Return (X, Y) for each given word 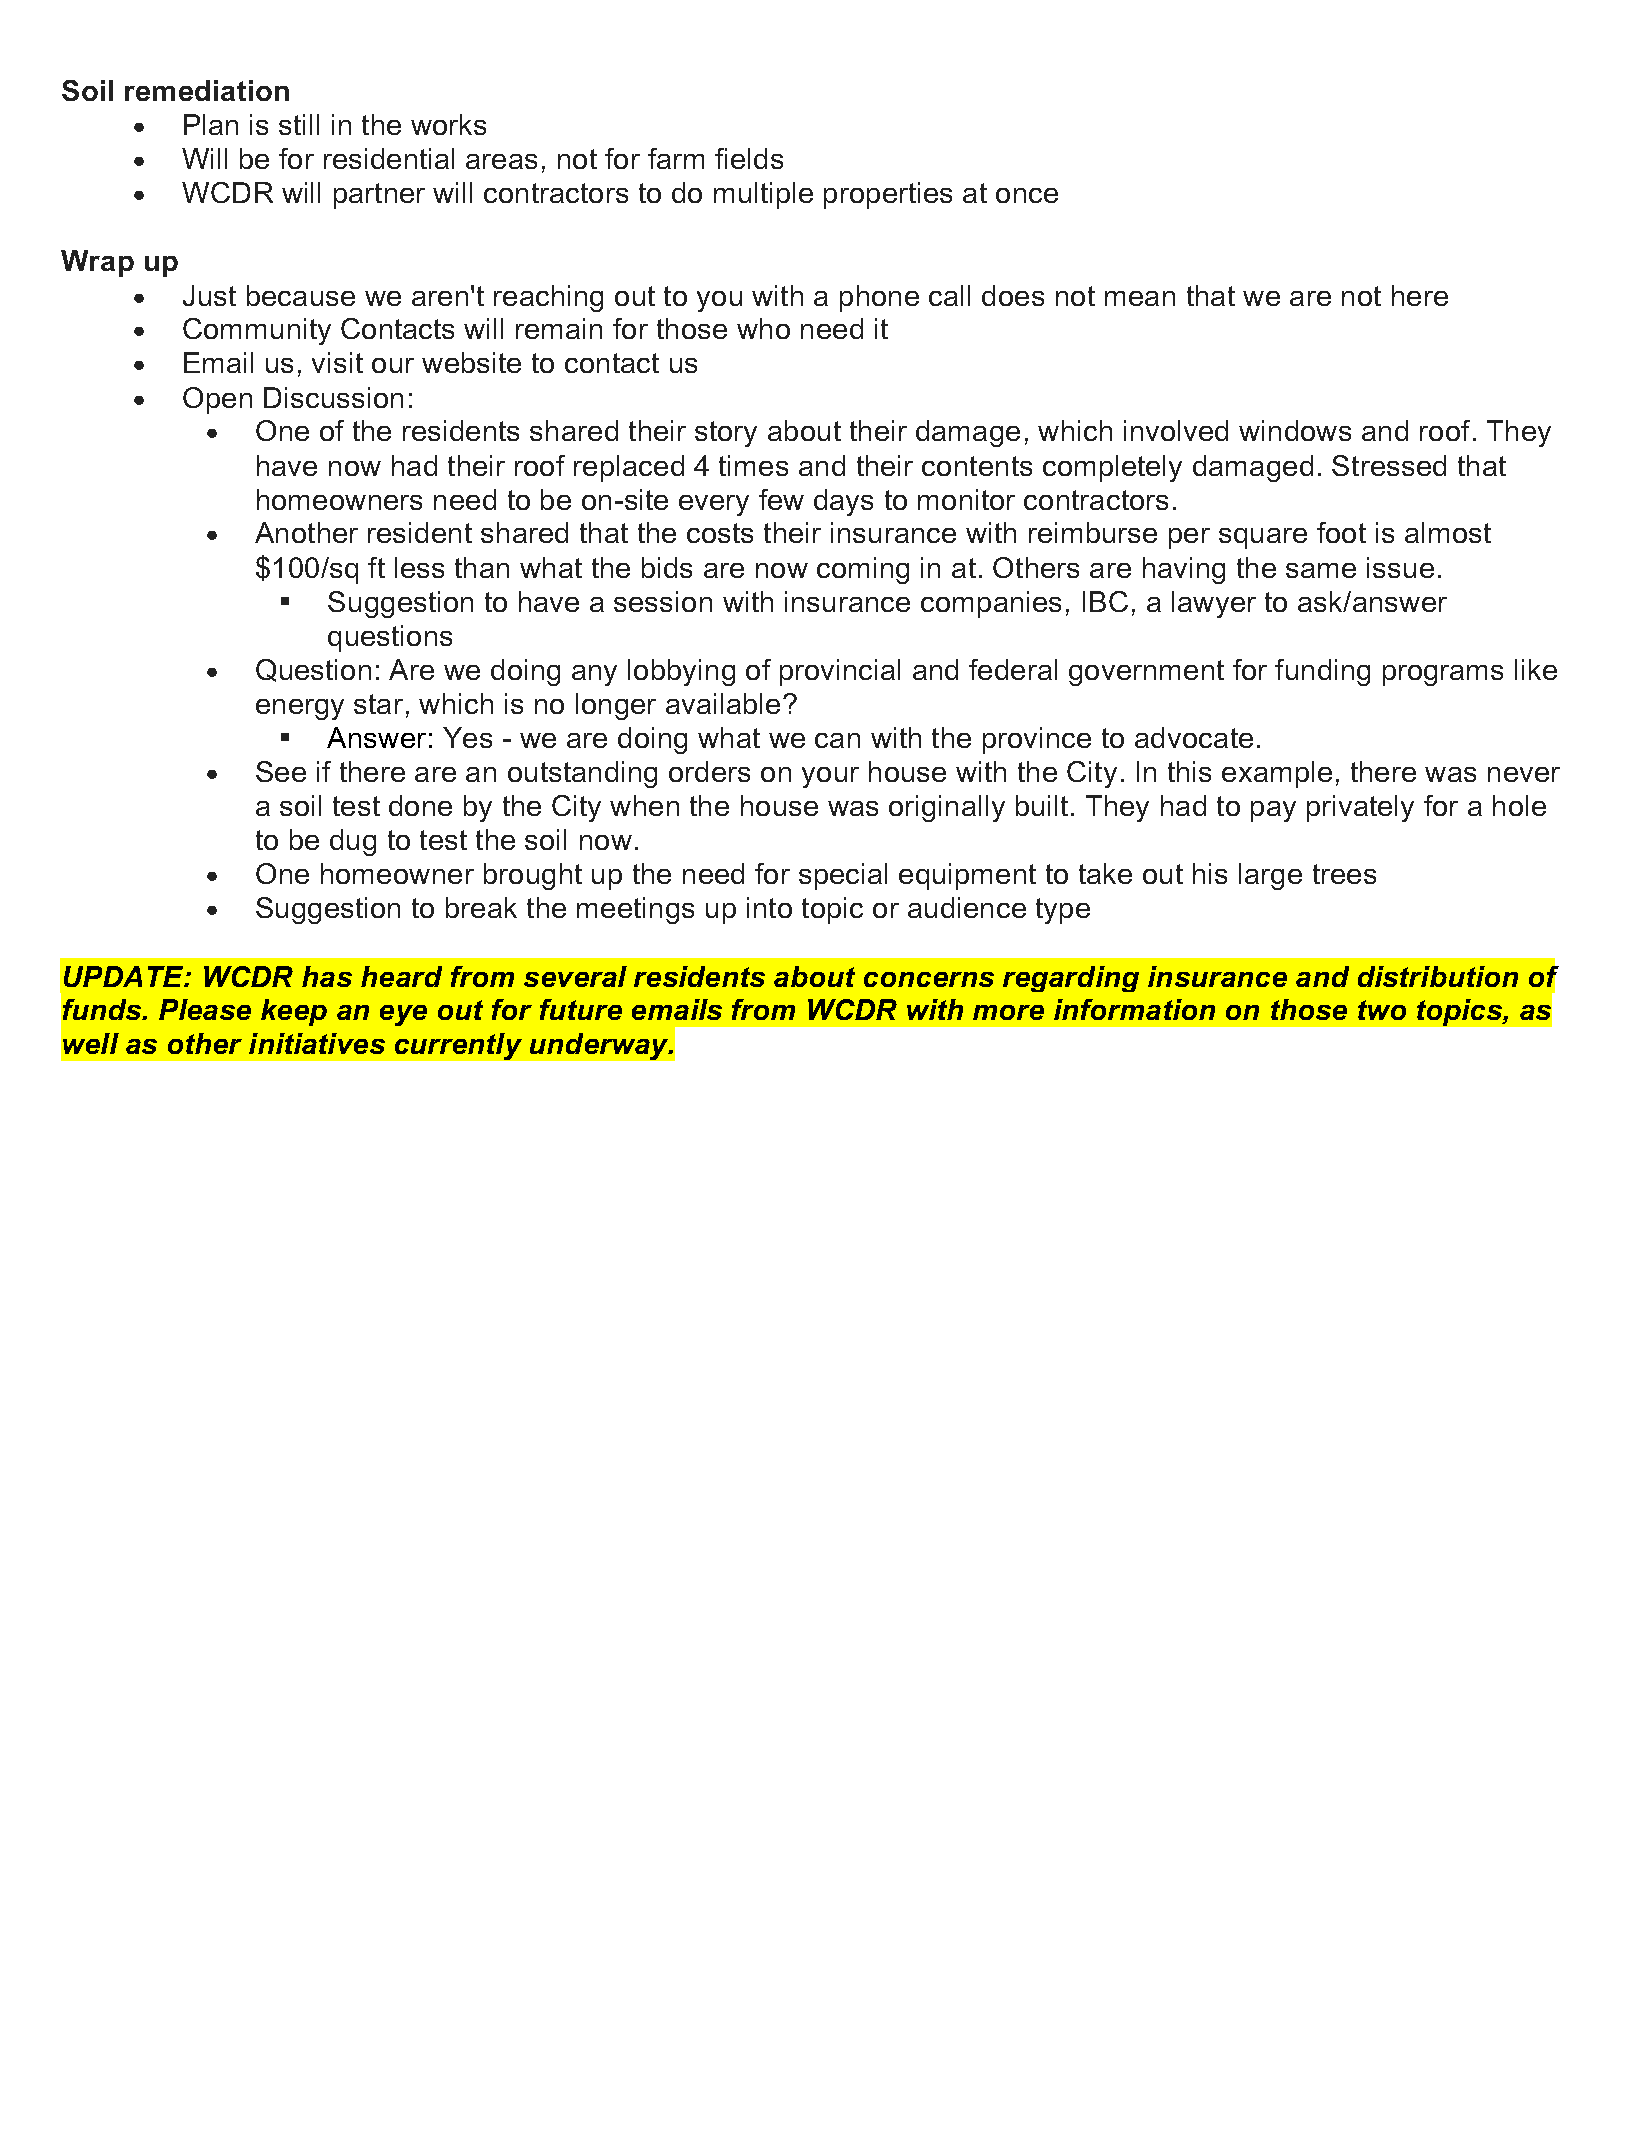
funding (1322, 672)
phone (879, 298)
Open (217, 400)
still (299, 124)
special (843, 876)
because (301, 295)
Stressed (1389, 465)
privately (1360, 808)
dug (353, 842)
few (781, 499)
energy (300, 709)
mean (1140, 298)
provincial (840, 672)
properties (888, 195)
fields (749, 158)
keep (294, 1012)
